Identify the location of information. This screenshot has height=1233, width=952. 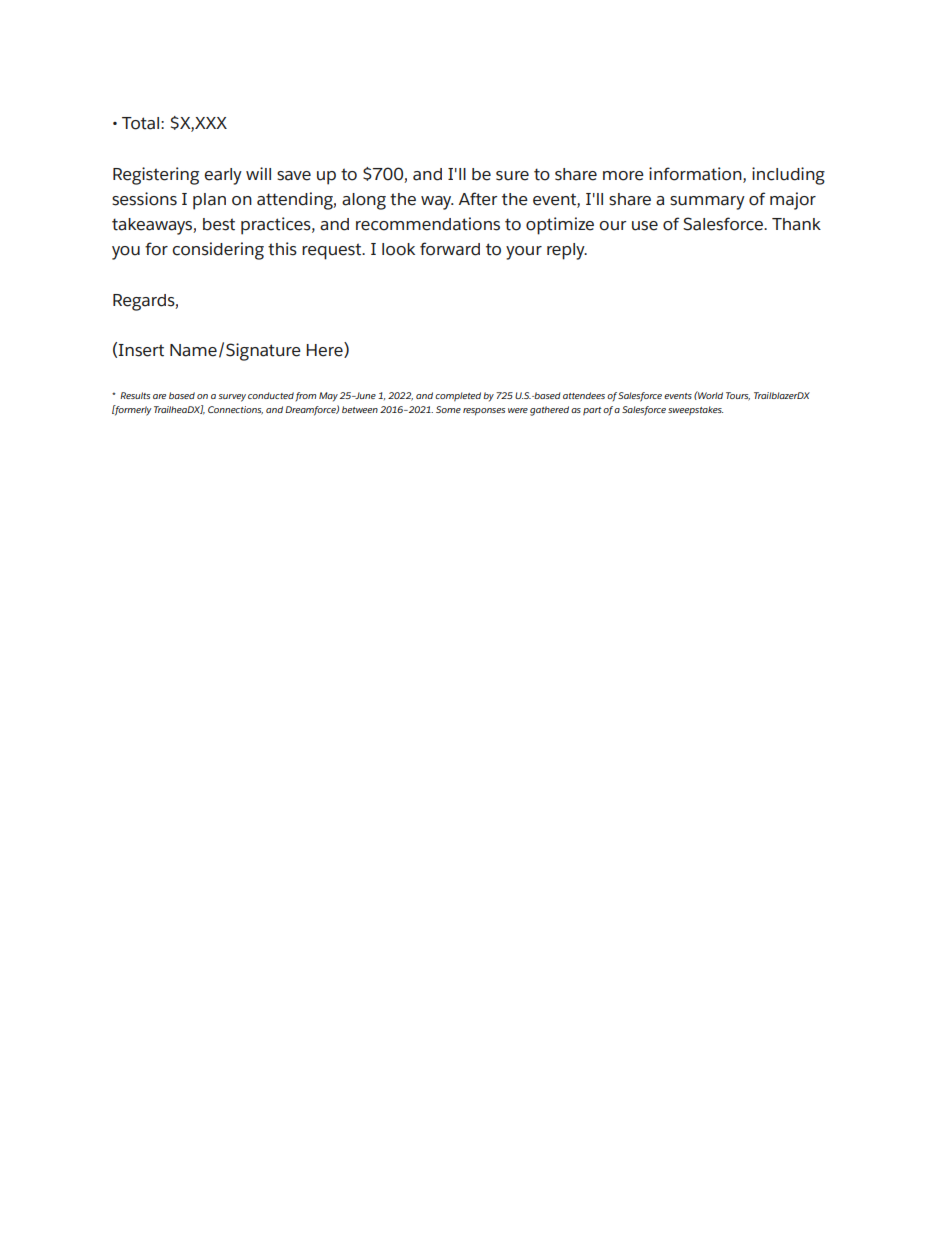
(696, 174).
